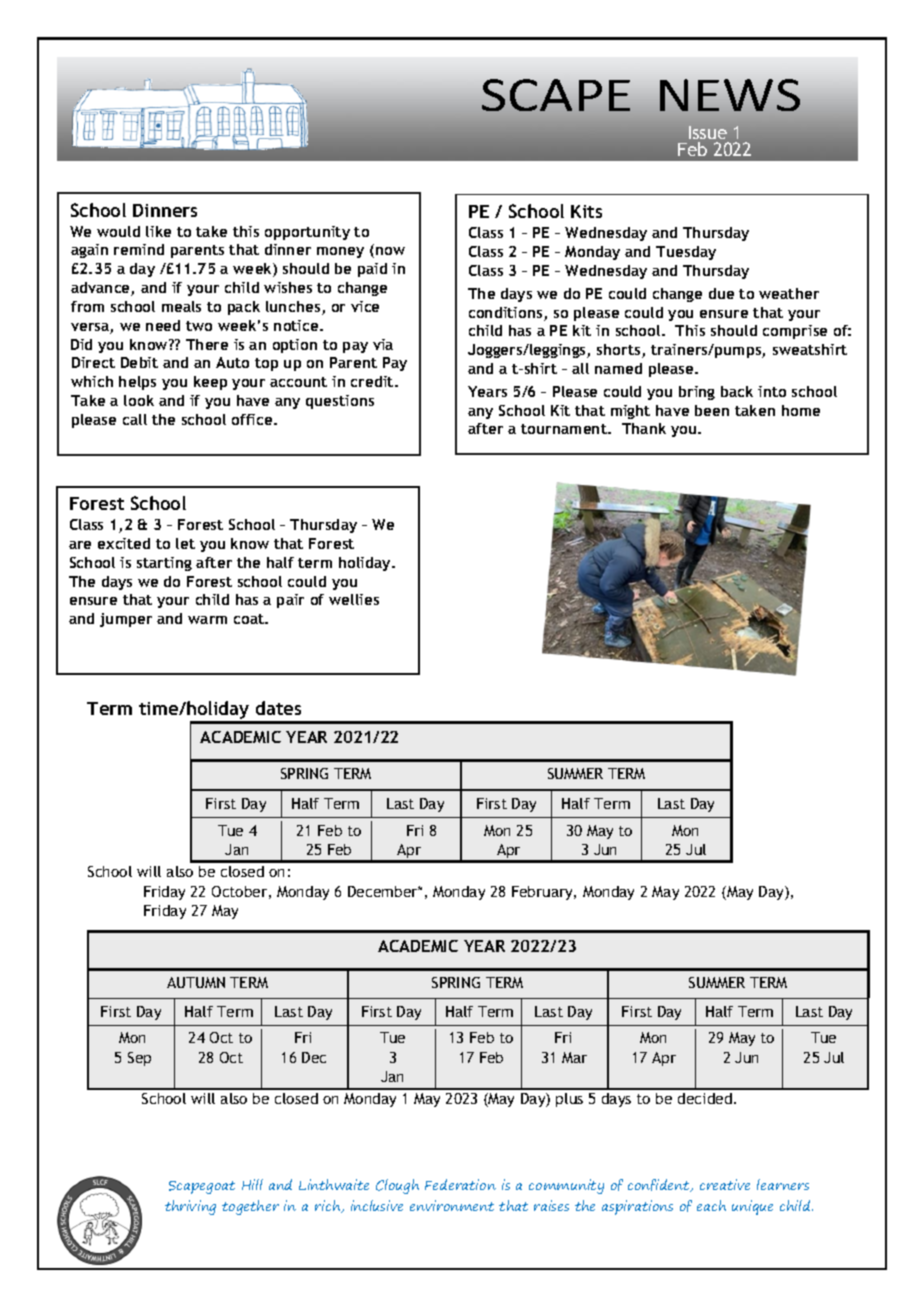 The width and height of the screenshot is (924, 1307). I want to click on Thank, so click(644, 428).
